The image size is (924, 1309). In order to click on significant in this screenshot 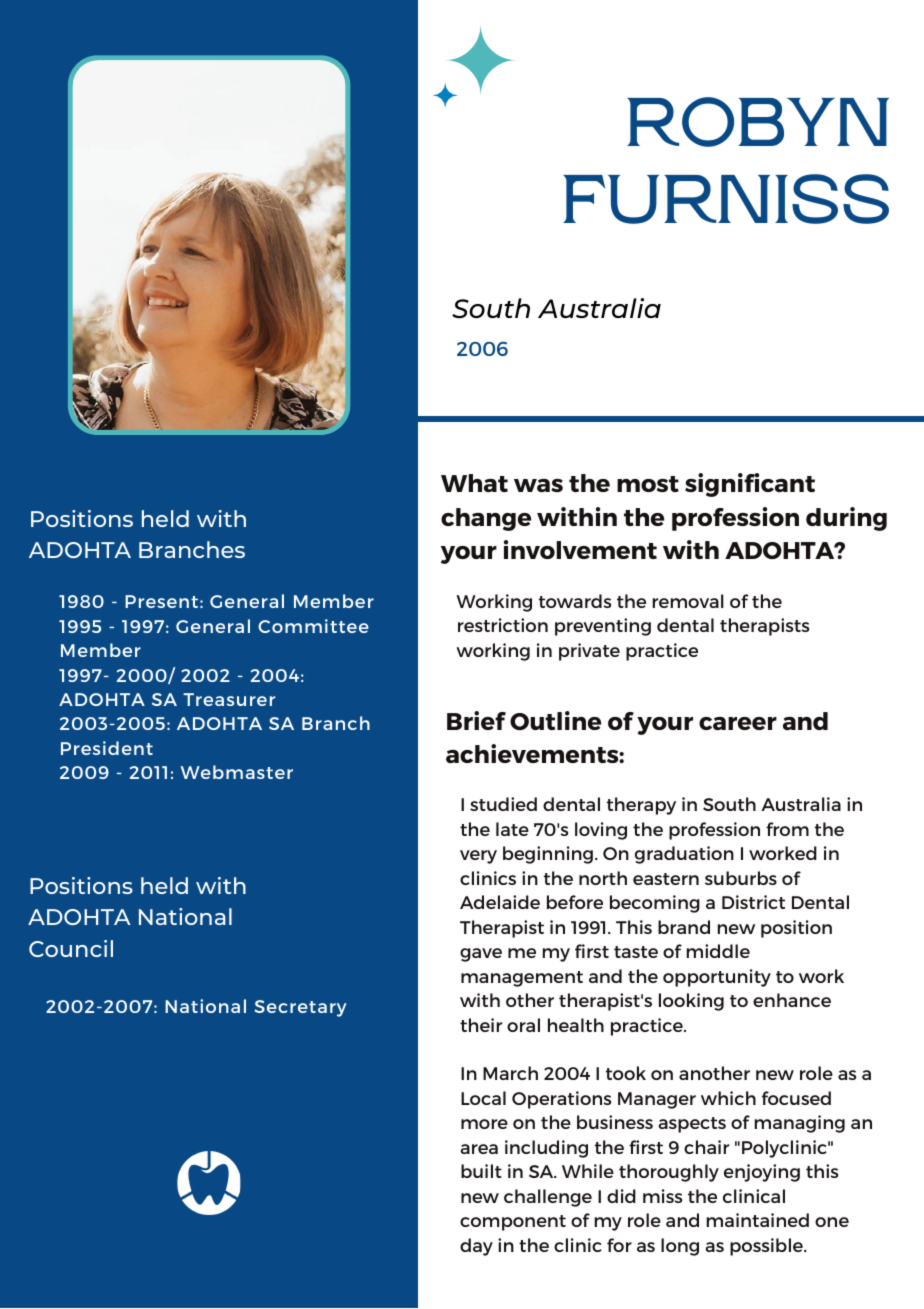, I will do `click(750, 485)`.
